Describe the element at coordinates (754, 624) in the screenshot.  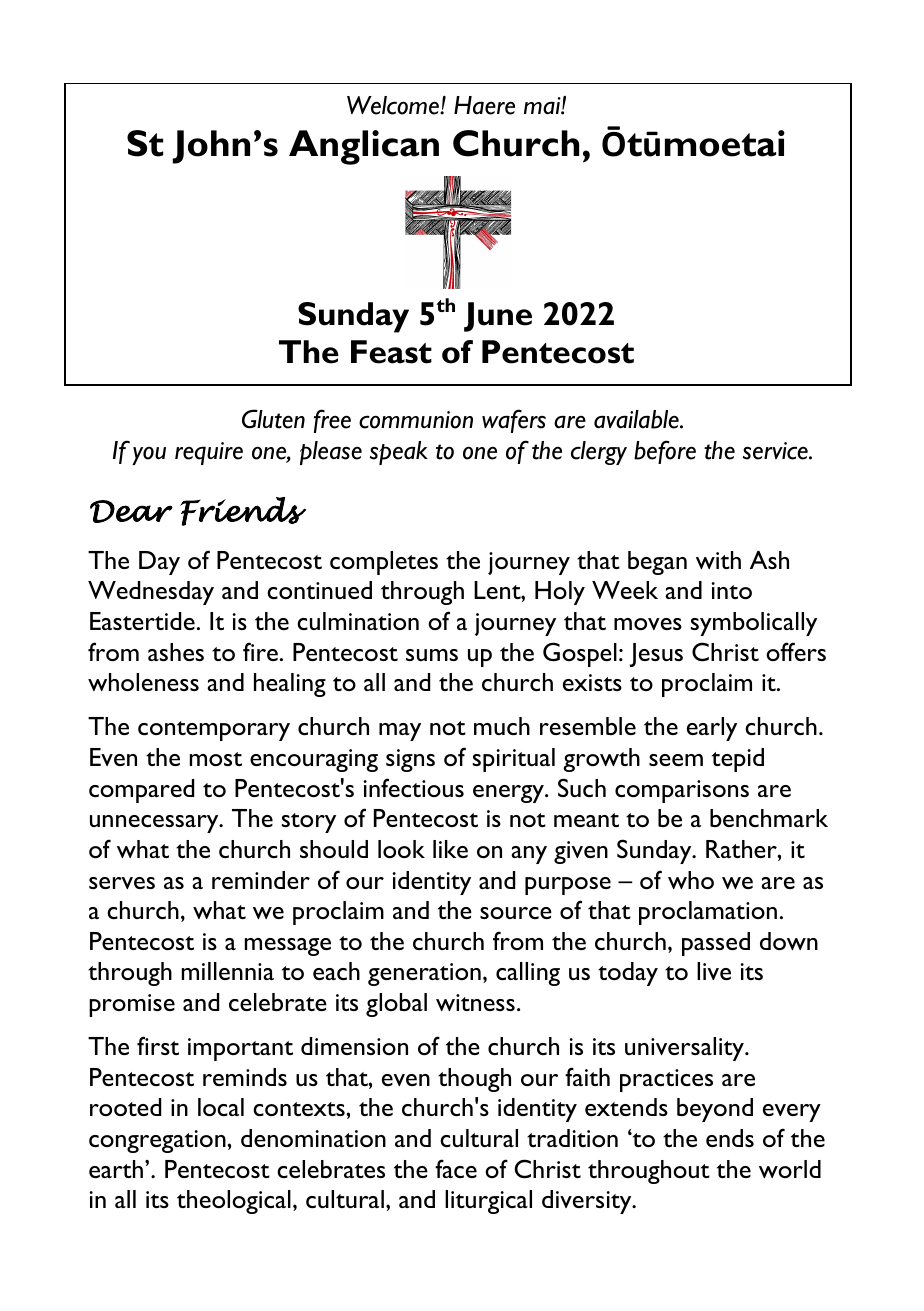
I see `symbolically` at that location.
